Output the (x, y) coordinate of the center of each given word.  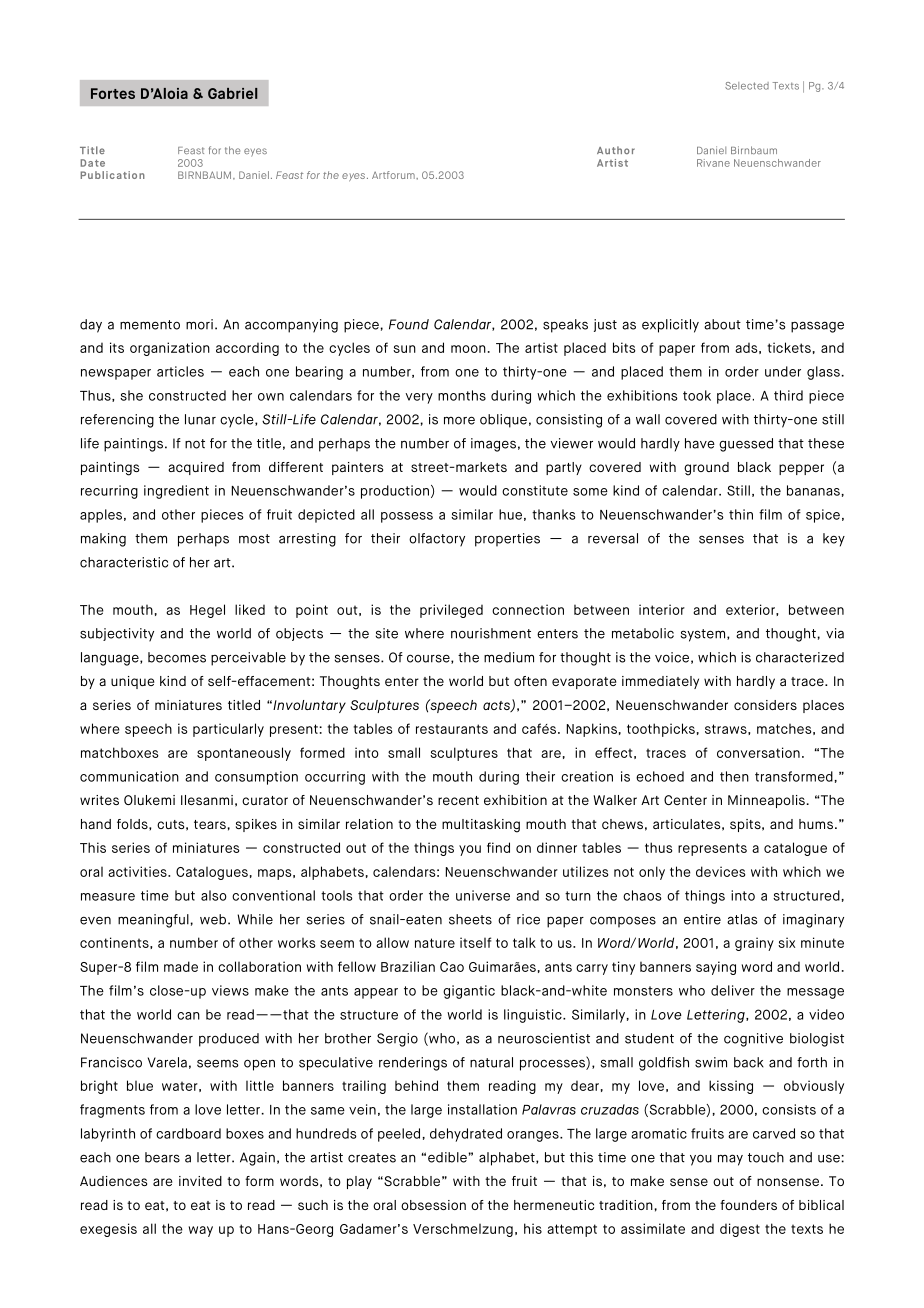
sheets (470, 919)
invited (200, 1181)
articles (180, 371)
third (788, 395)
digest (740, 1230)
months (462, 395)
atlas (742, 919)
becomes (177, 657)
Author (616, 150)
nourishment (491, 633)
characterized (800, 657)
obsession (433, 1205)
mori (199, 324)
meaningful (153, 921)
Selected (747, 86)
